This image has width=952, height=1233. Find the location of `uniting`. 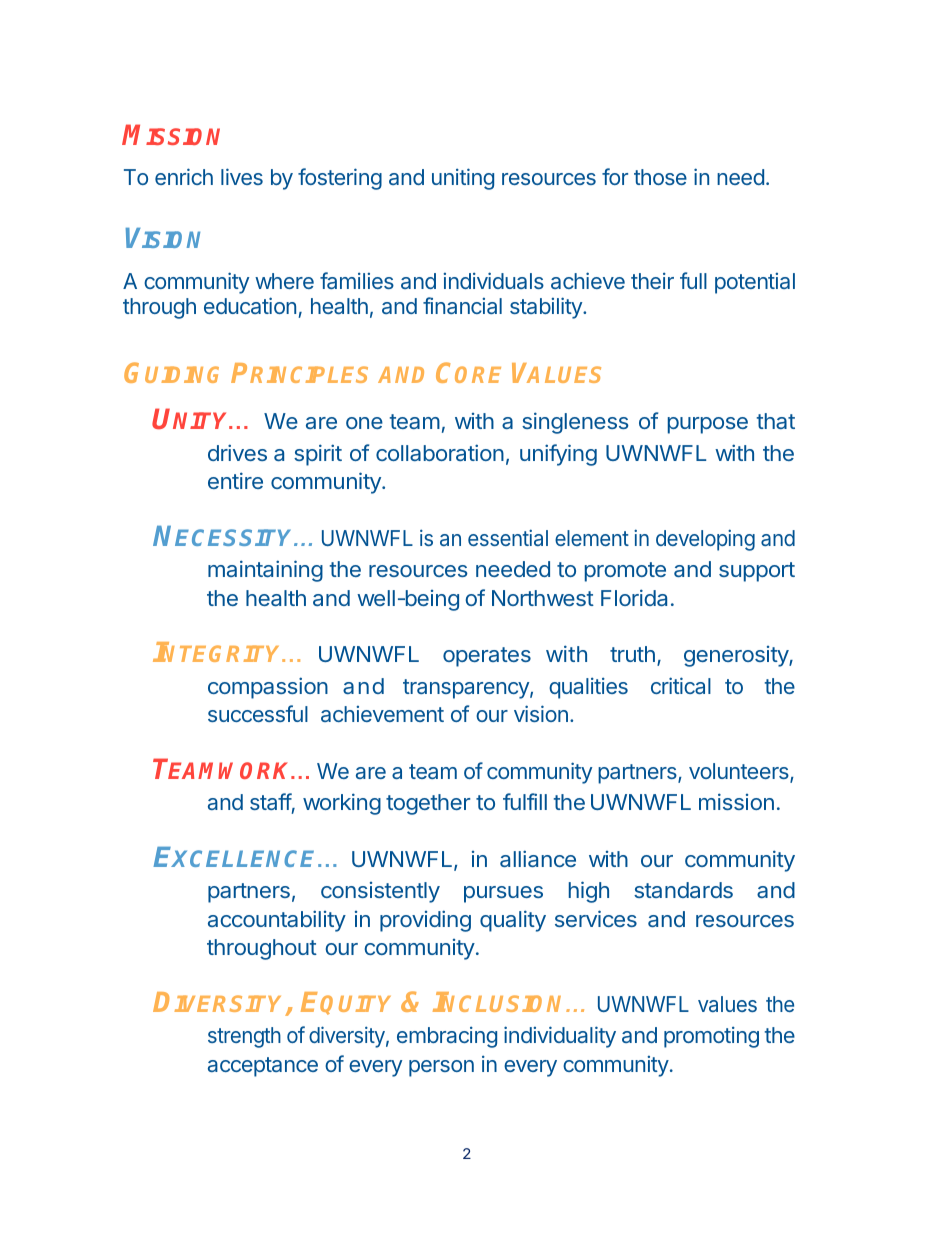

uniting is located at coordinates (463, 179).
